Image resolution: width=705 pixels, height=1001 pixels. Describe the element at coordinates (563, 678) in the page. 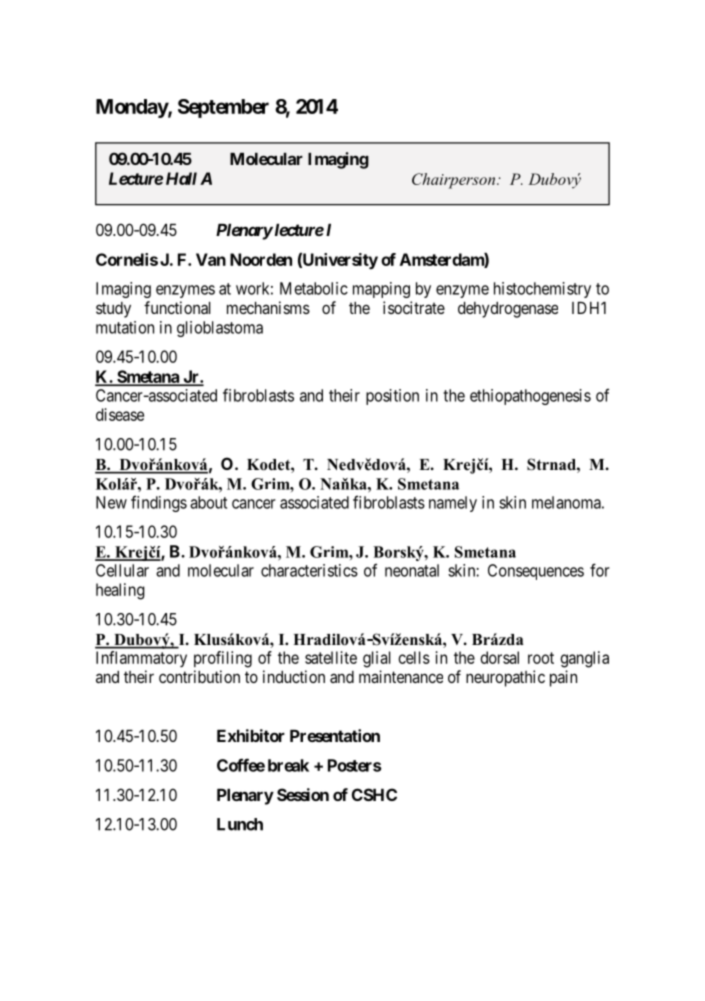

I see `pain` at that location.
